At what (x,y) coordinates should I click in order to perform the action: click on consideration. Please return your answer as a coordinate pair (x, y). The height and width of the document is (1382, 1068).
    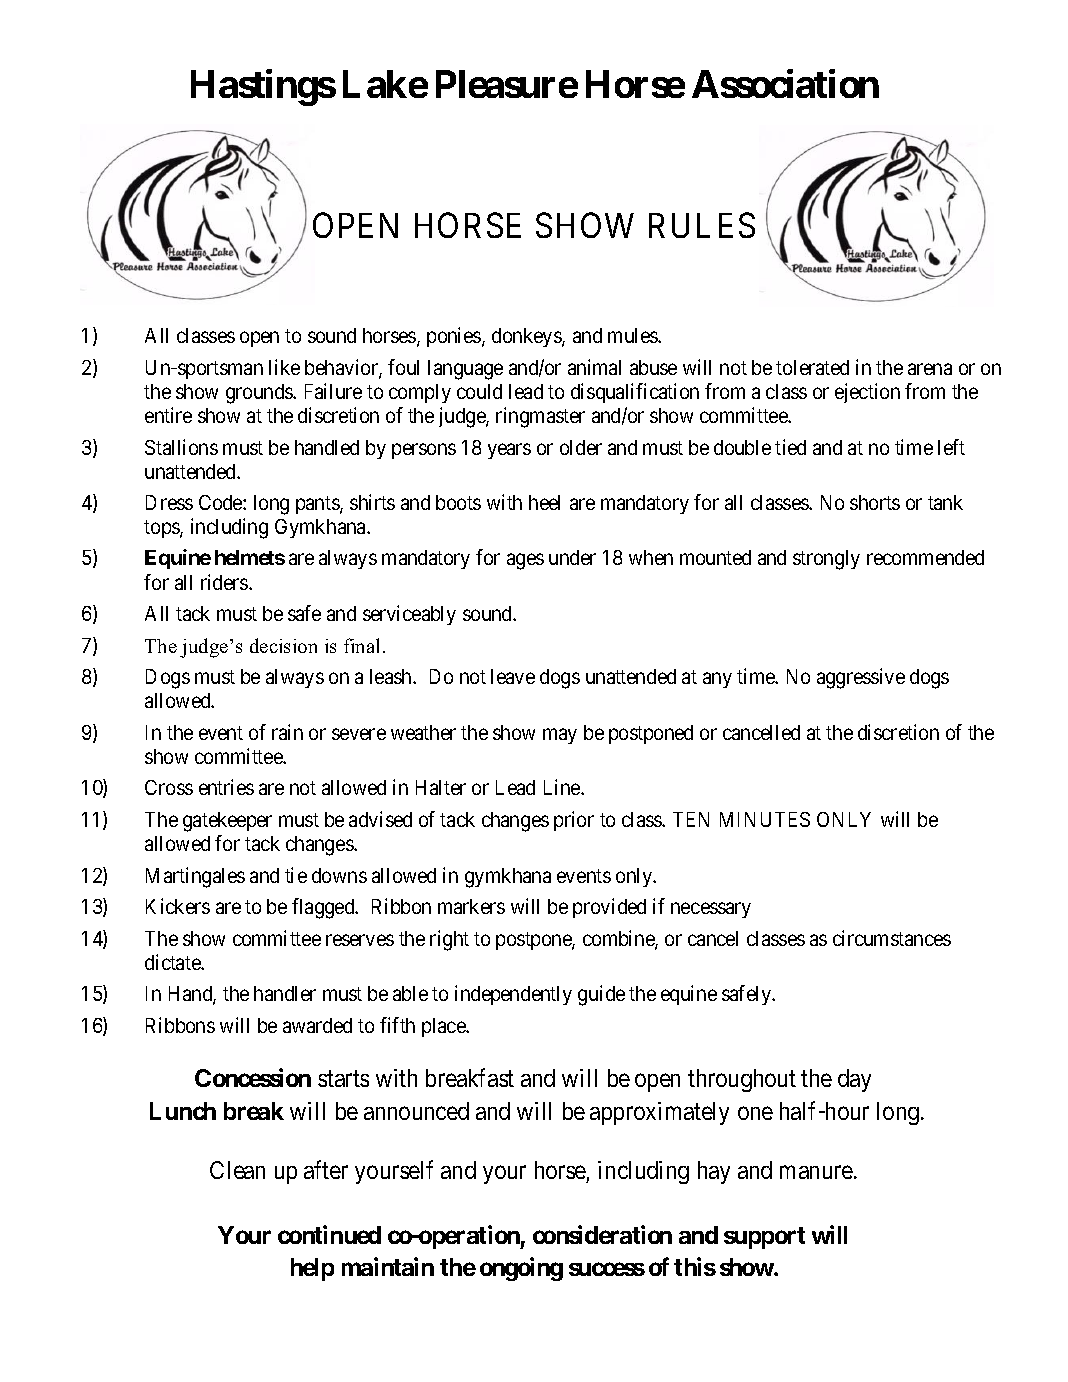
    Looking at the image, I should click on (602, 1234).
